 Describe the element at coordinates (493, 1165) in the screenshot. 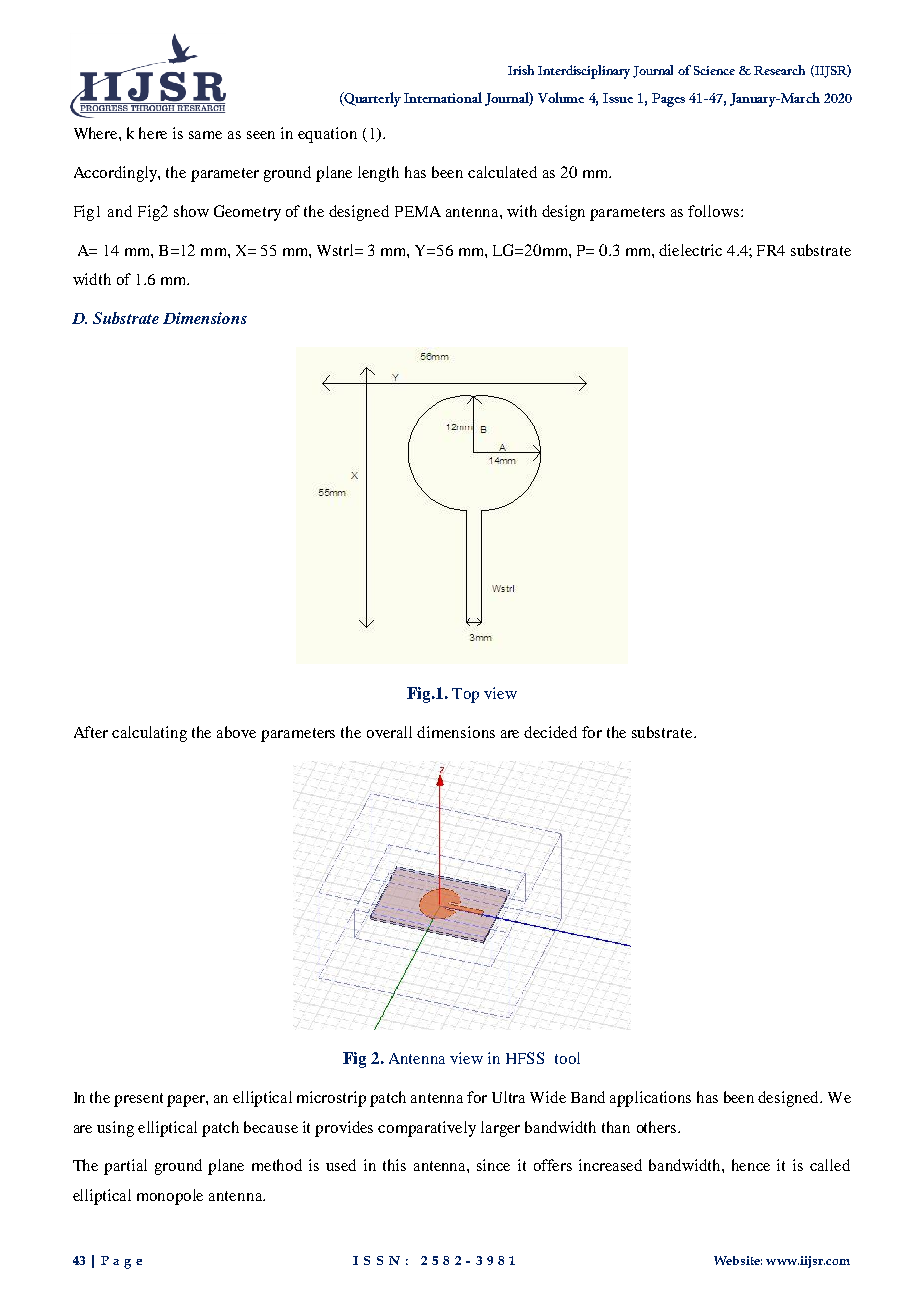

I see `since` at that location.
